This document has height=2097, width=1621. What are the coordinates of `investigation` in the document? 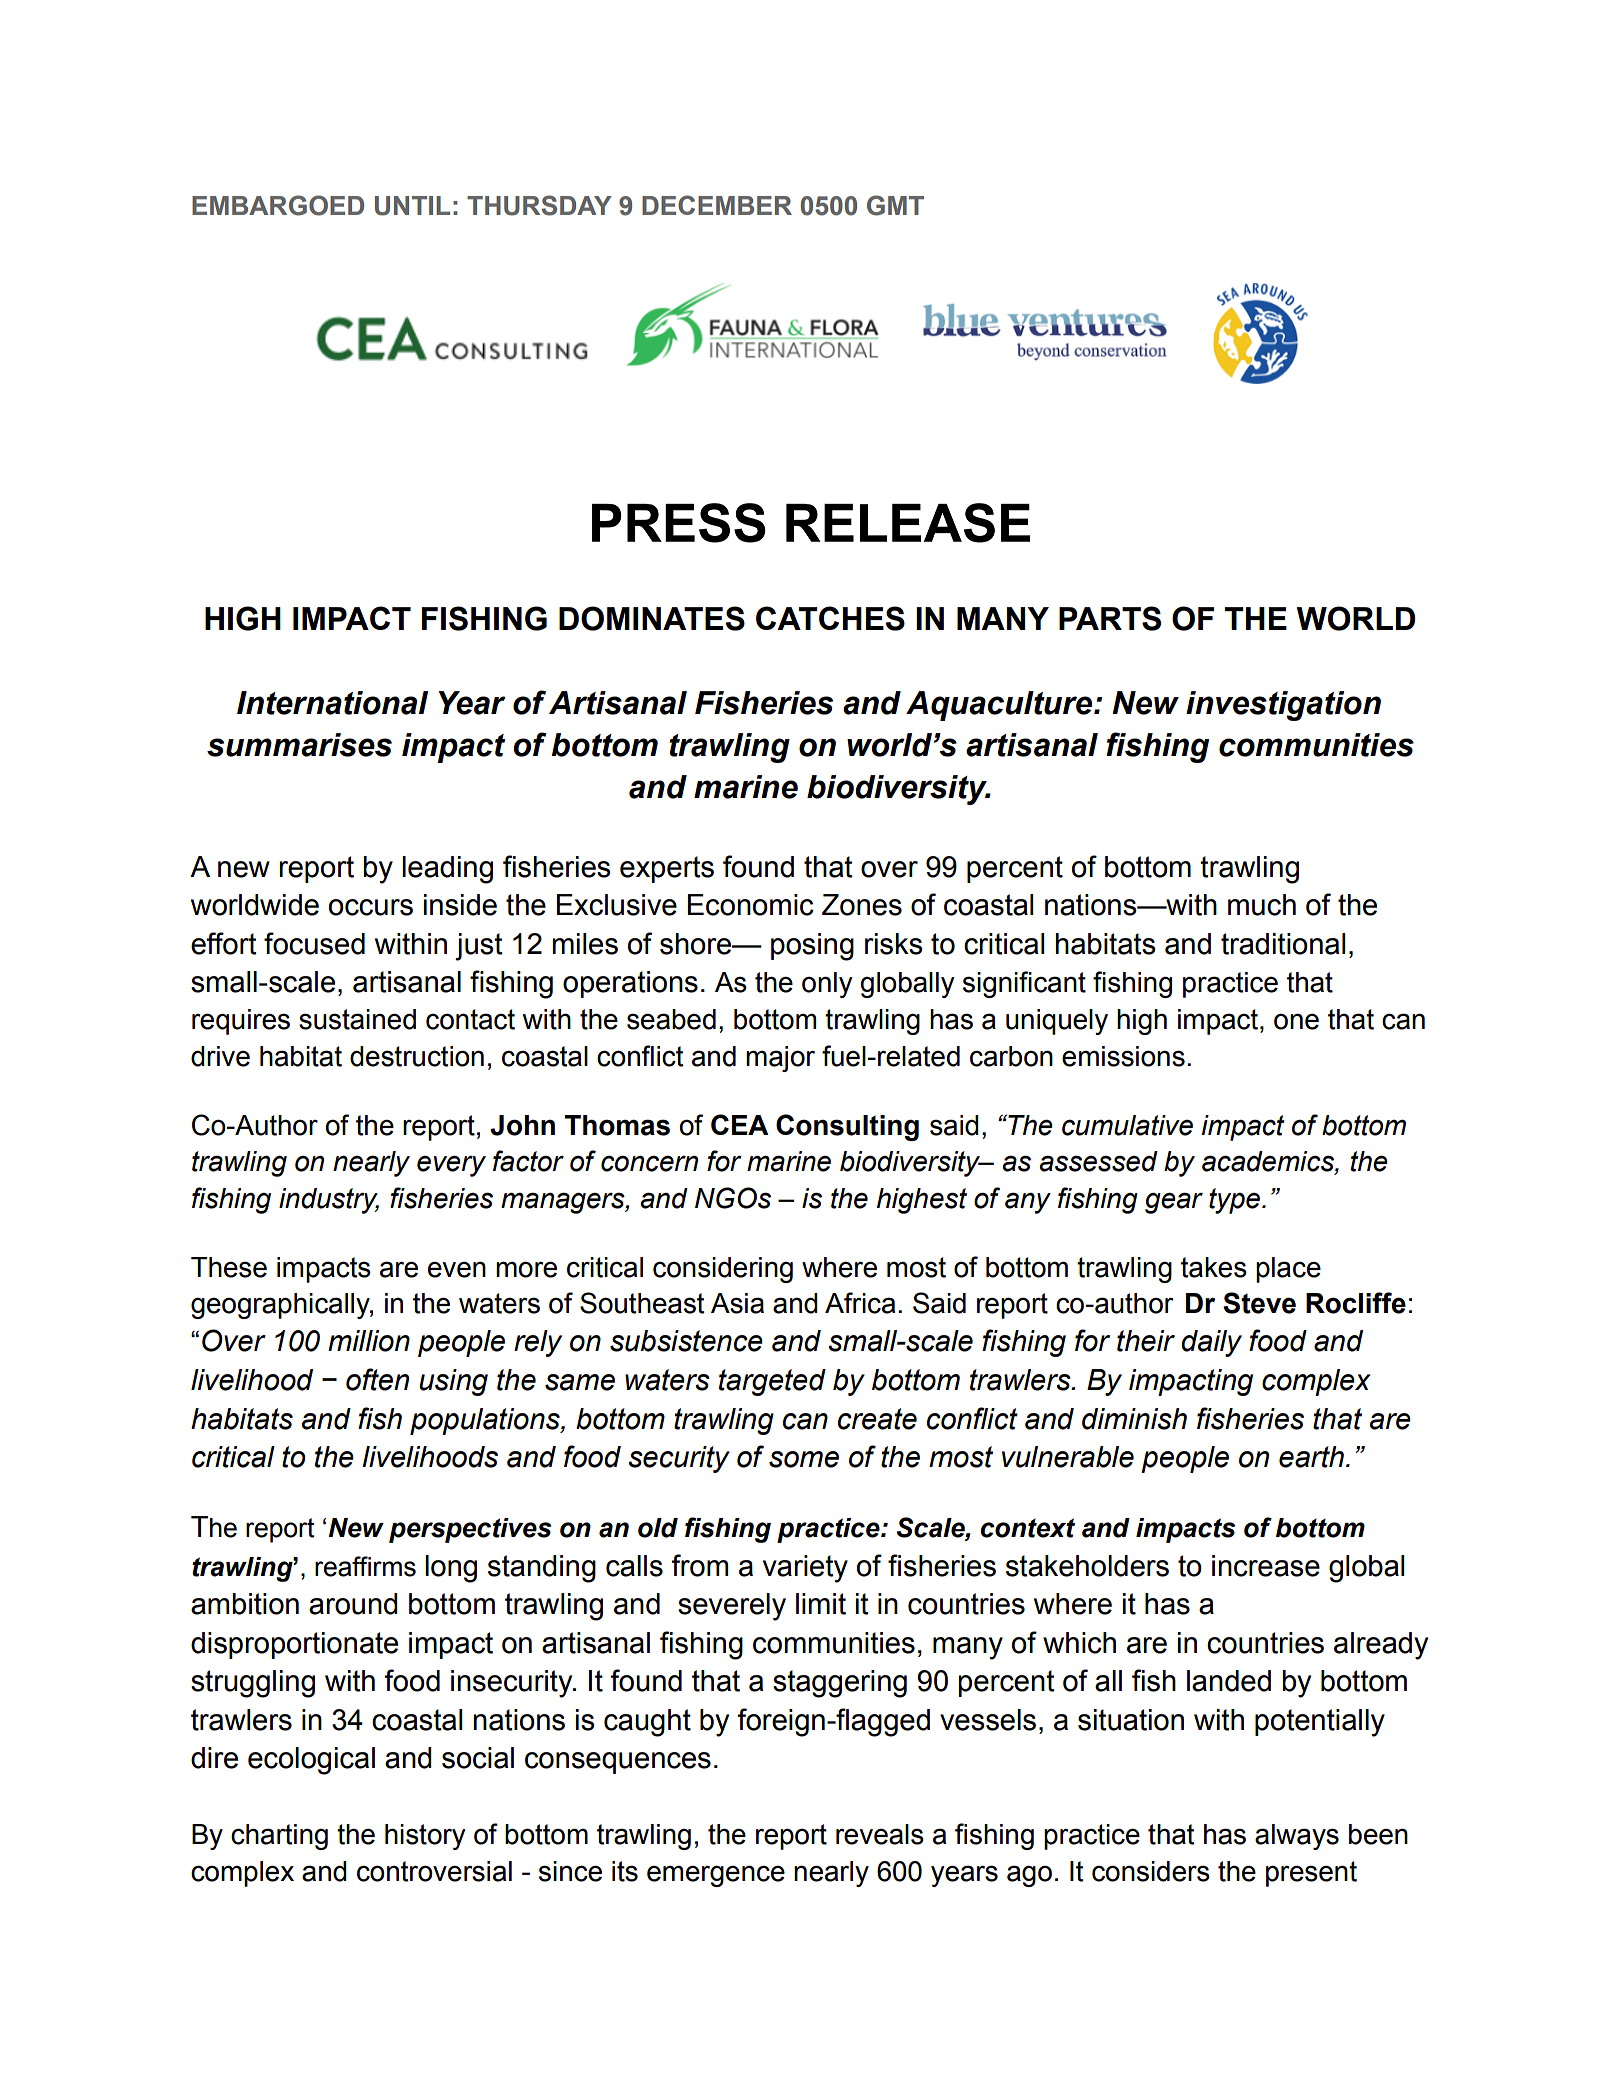 It's located at (1283, 706).
